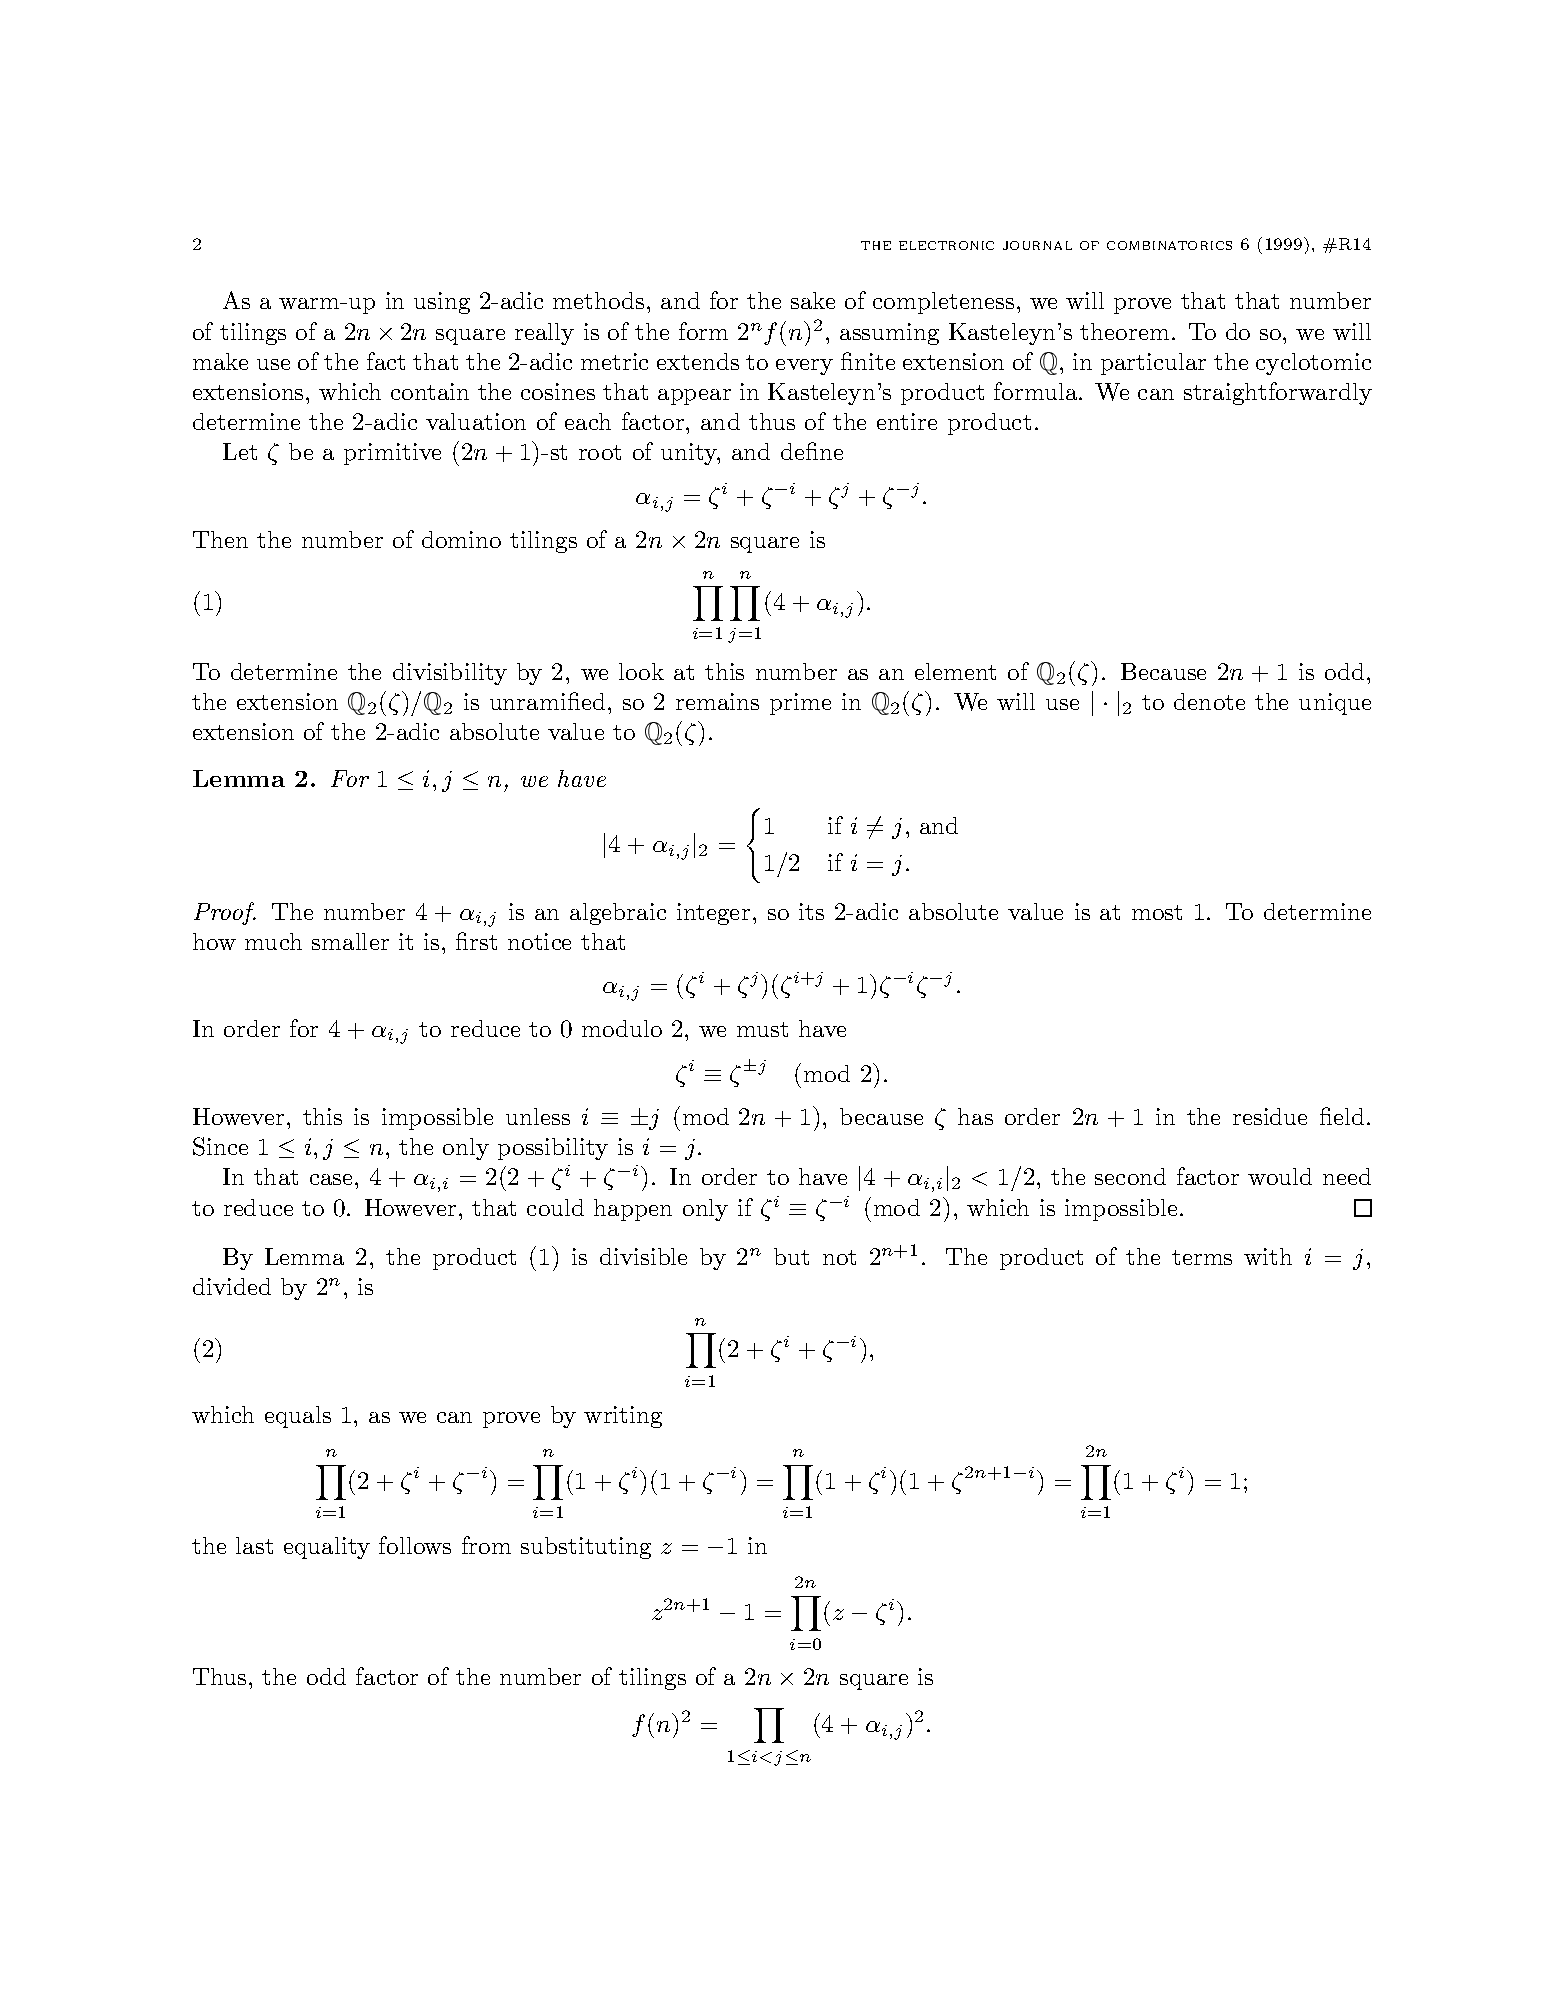 Image resolution: width=1543 pixels, height=1996 pixels. I want to click on divided, so click(232, 1286).
